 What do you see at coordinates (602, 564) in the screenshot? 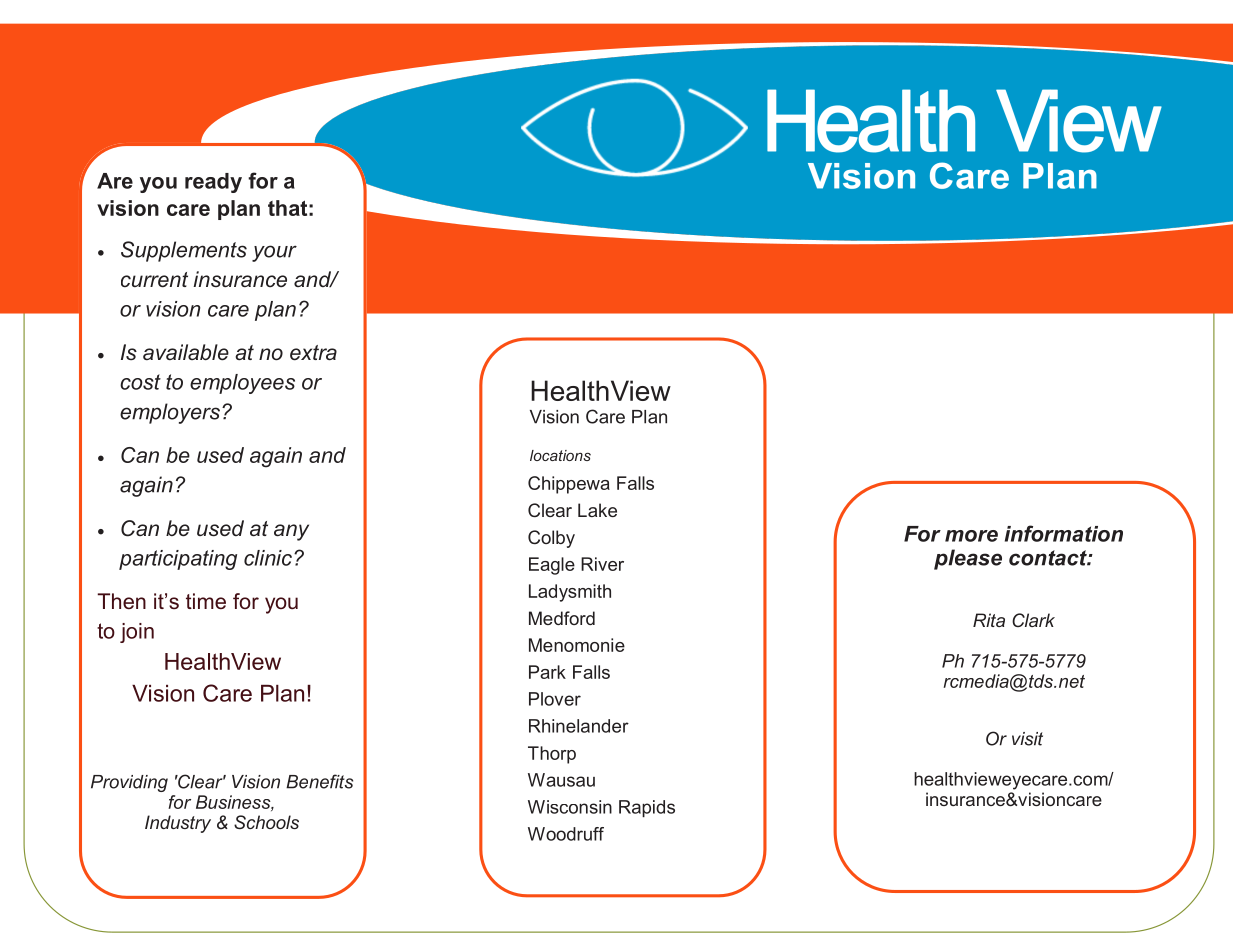
I see `River` at bounding box center [602, 564].
